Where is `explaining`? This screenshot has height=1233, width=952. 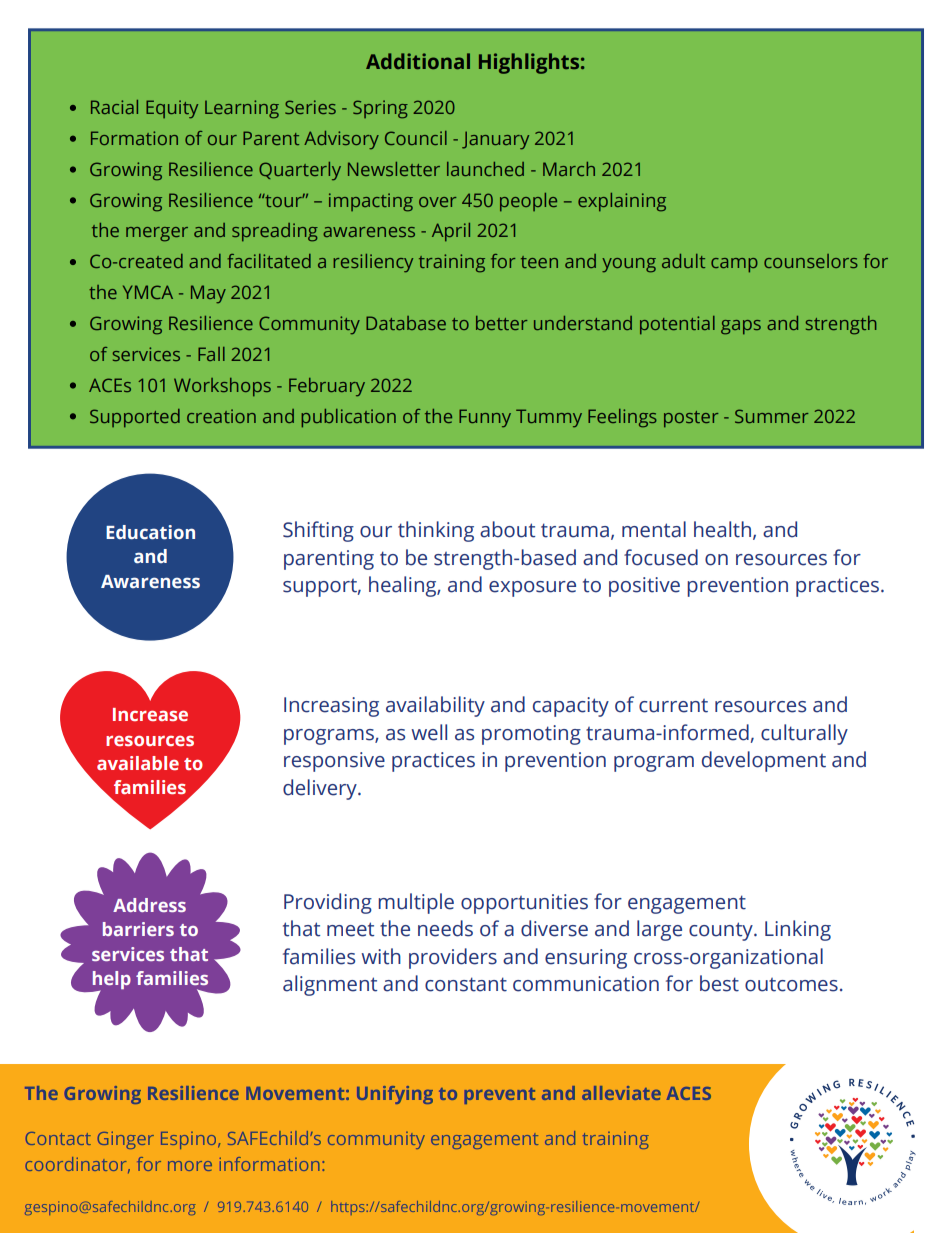
explaining is located at coordinates (622, 202).
